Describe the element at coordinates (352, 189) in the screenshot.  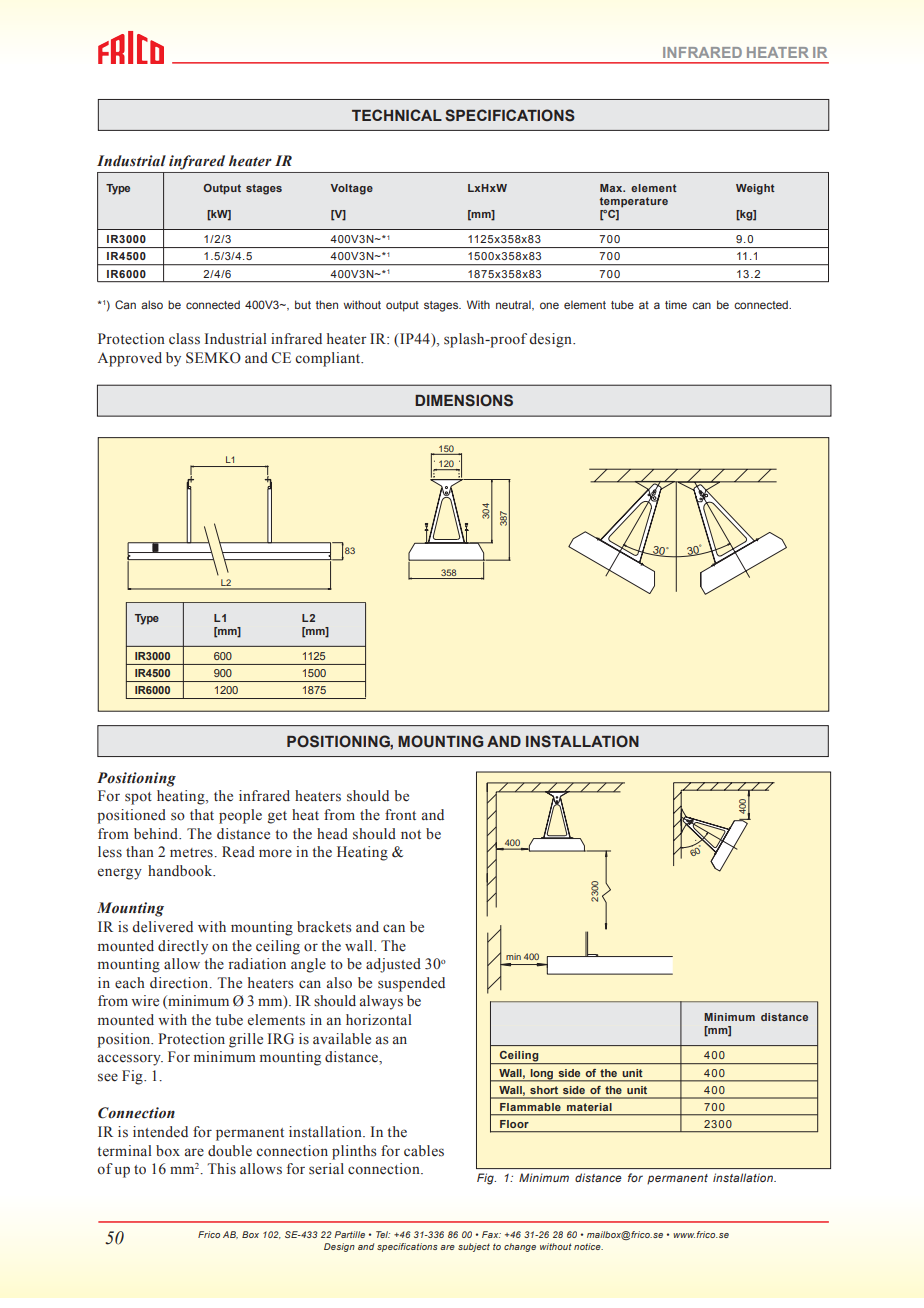
I see `Voltage` at that location.
